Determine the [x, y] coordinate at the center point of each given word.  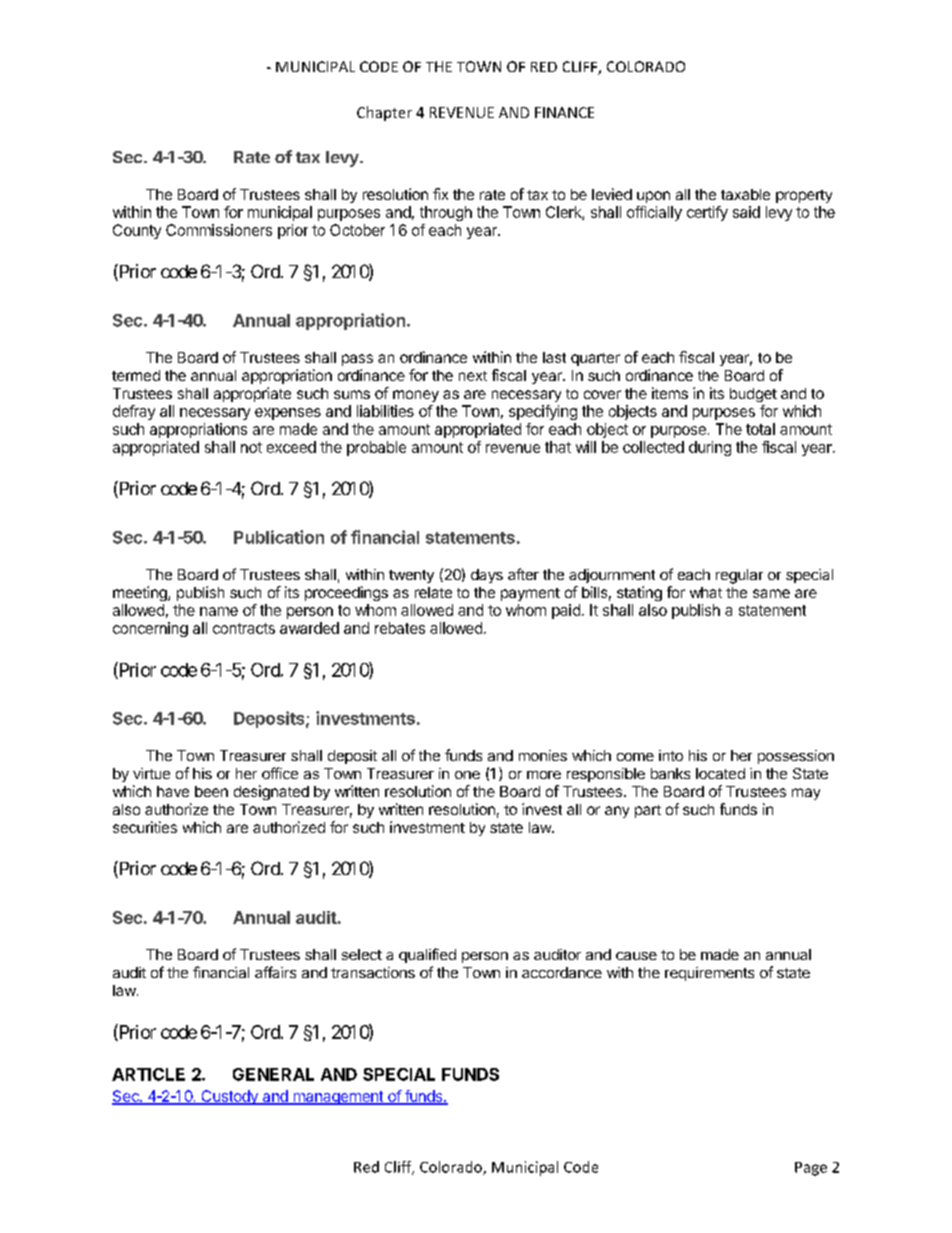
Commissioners [219, 230]
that [558, 447]
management [338, 1098]
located [720, 773]
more [544, 775]
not [251, 447]
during [710, 448]
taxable [745, 194]
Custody [229, 1097]
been [211, 791]
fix [440, 194]
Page [811, 1169]
